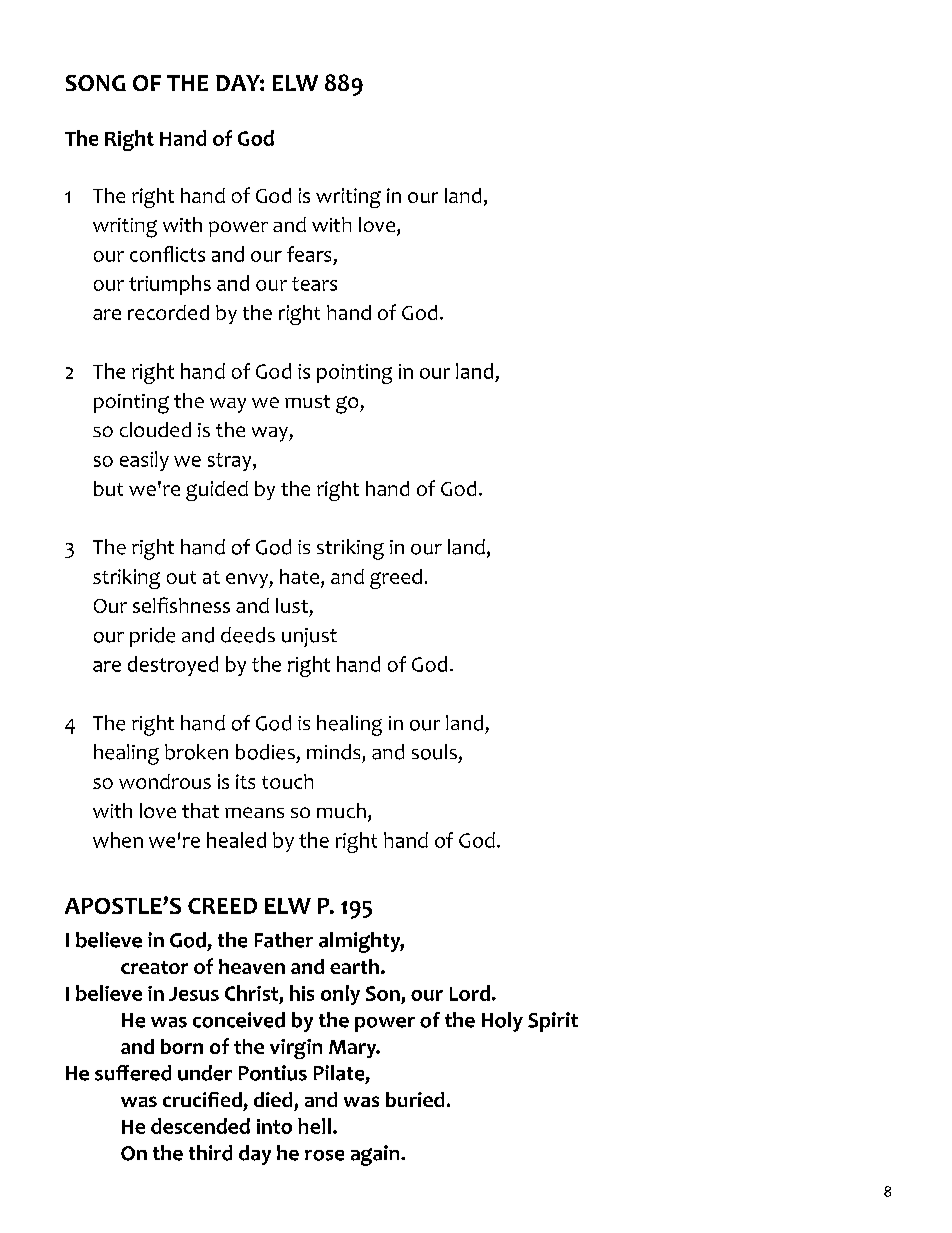 This document has height=1233, width=952. Describe the element at coordinates (314, 1126) in the document. I see `hell` at that location.
